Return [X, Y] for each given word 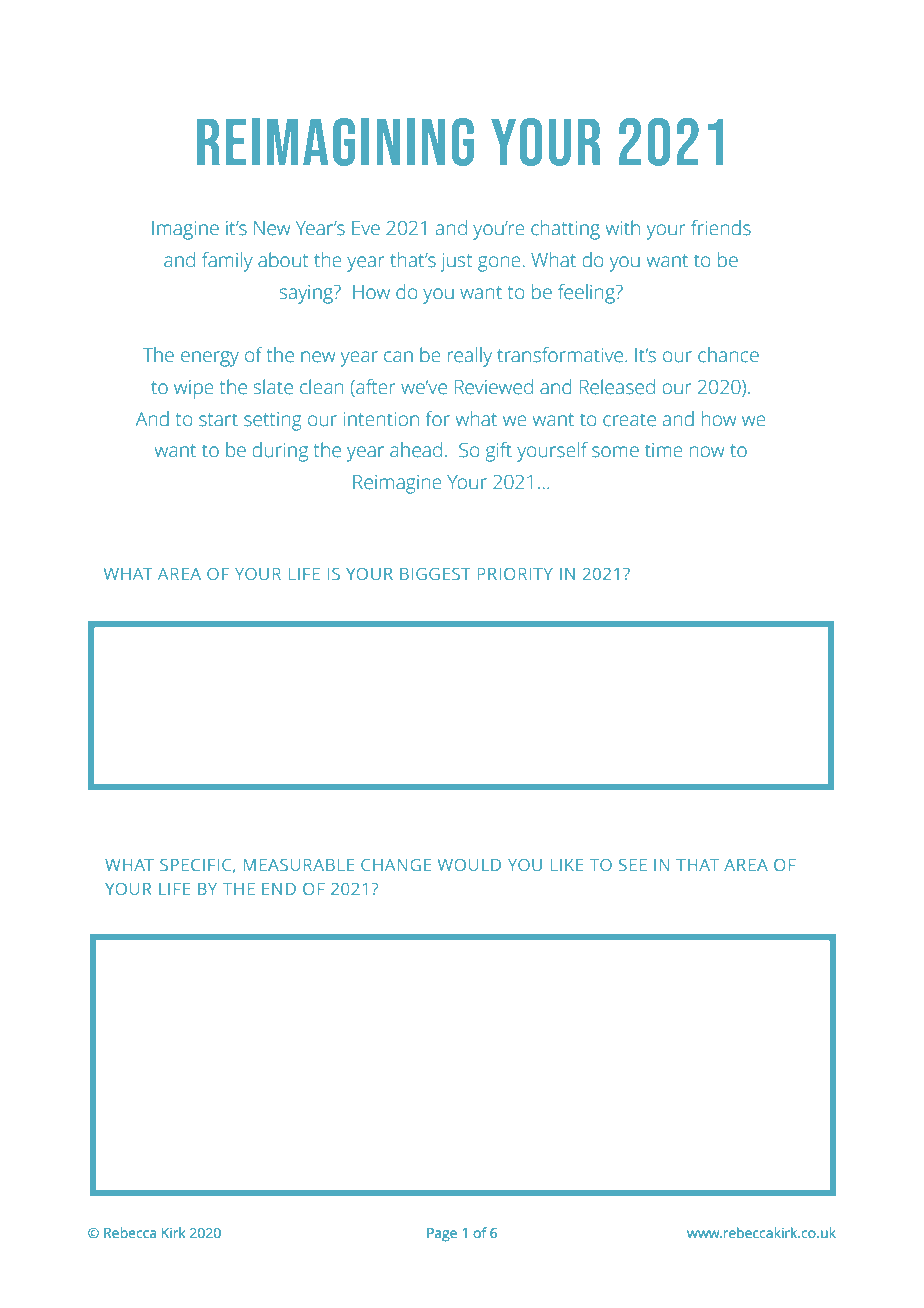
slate [273, 387]
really [470, 357]
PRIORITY [515, 574]
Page [442, 1235]
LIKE [567, 865]
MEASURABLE [299, 865]
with [622, 228]
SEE [633, 865]
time [664, 450]
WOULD [469, 865]
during [280, 452]
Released [617, 387]
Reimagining [335, 142]
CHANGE [396, 865]
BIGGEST [435, 574]
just [456, 262]
